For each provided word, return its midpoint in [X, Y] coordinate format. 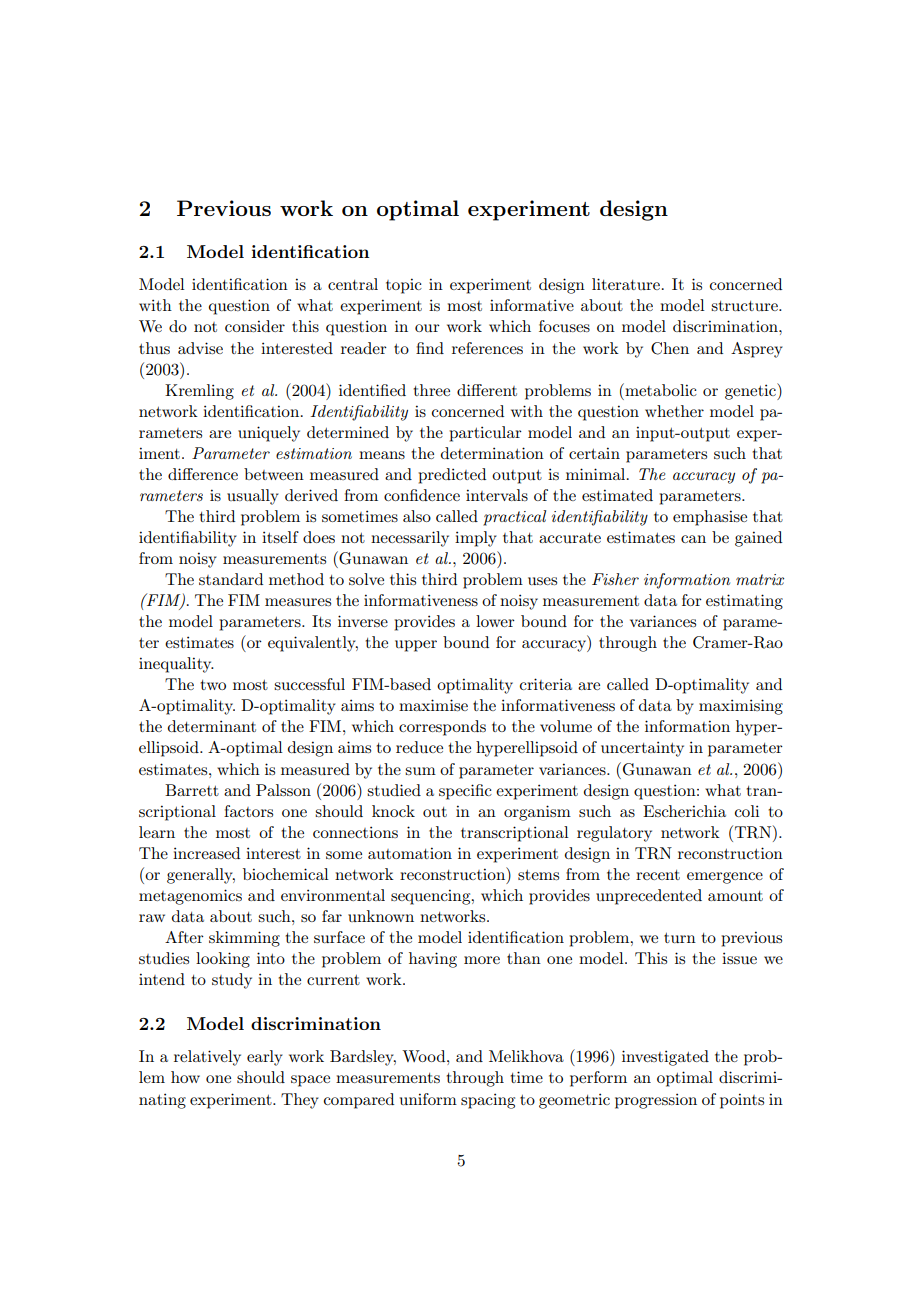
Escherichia [684, 811]
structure [745, 306]
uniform [428, 1099]
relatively [207, 1058]
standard [231, 579]
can [693, 539]
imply [476, 539]
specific [465, 792]
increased [206, 853]
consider [255, 326]
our [427, 328]
